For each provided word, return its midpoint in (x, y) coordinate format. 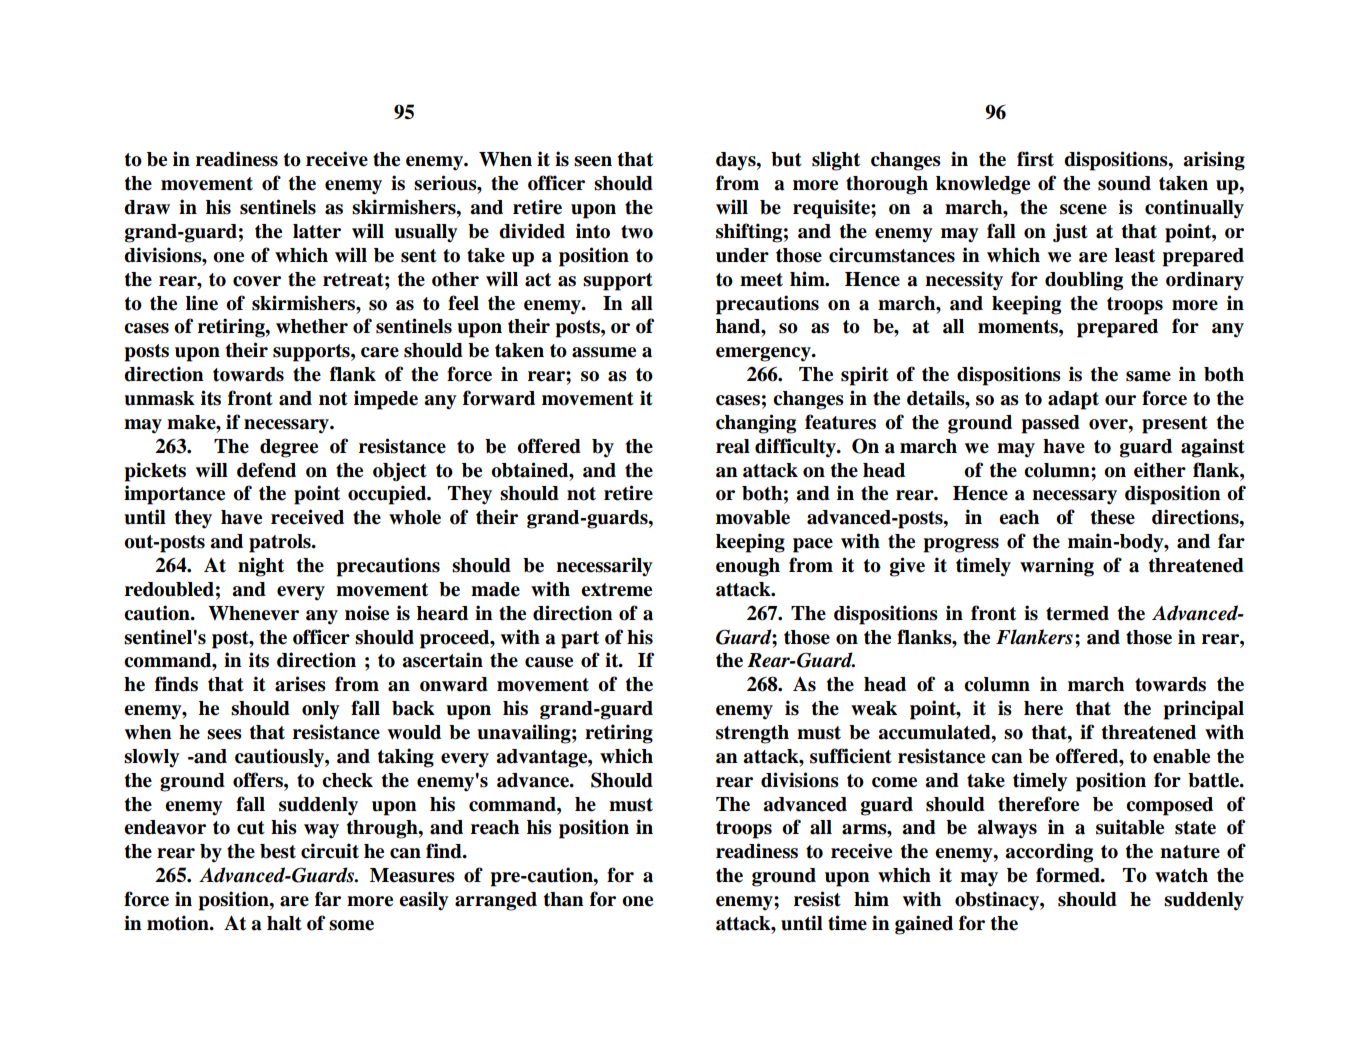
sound (1124, 183)
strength (752, 734)
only (321, 710)
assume (604, 352)
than (564, 899)
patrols (281, 543)
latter (317, 231)
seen (593, 161)
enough (748, 567)
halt (284, 923)
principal (1203, 710)
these (1113, 517)
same (1148, 376)
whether (312, 326)
